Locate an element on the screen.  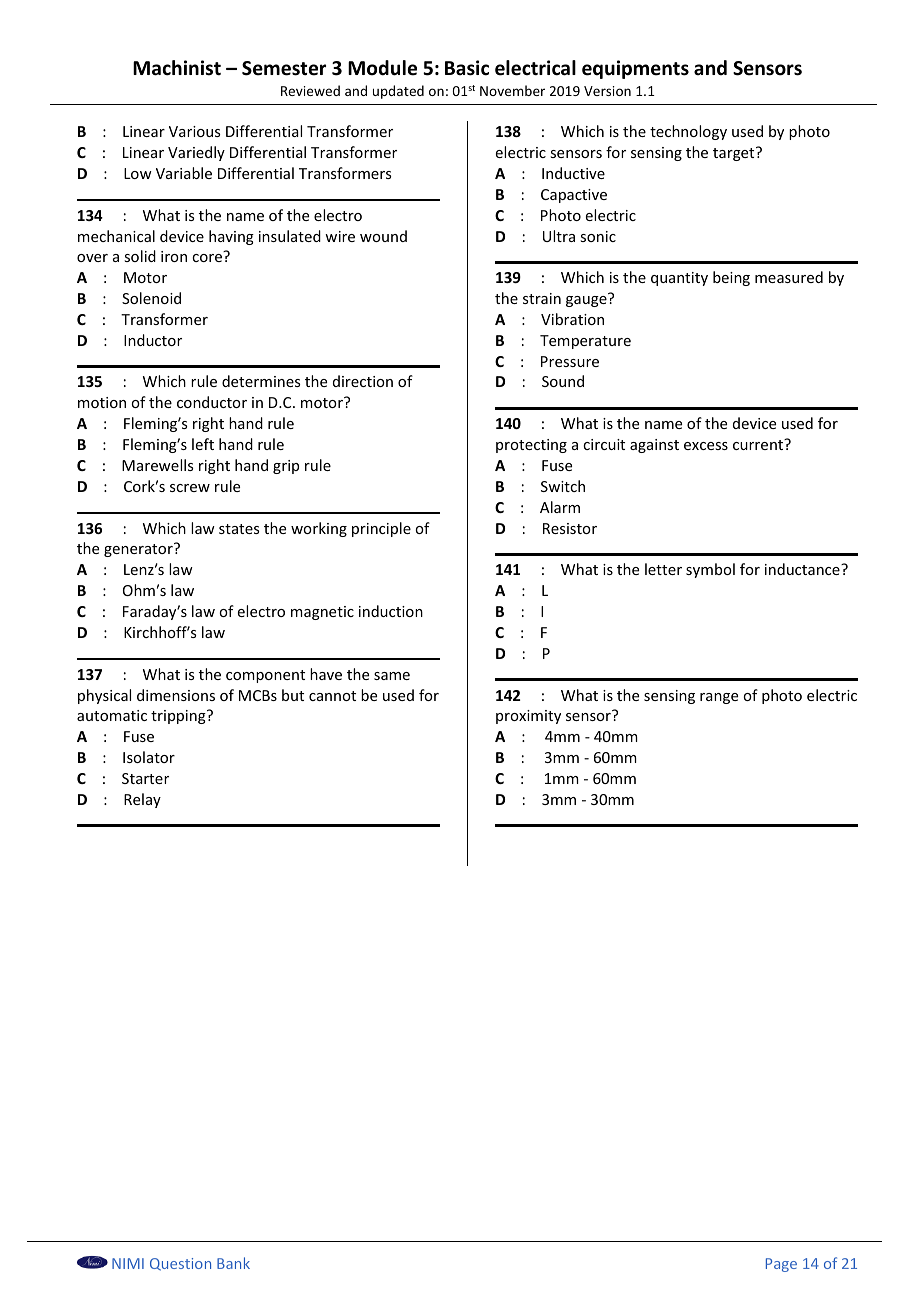
Question is located at coordinates (180, 1264).
